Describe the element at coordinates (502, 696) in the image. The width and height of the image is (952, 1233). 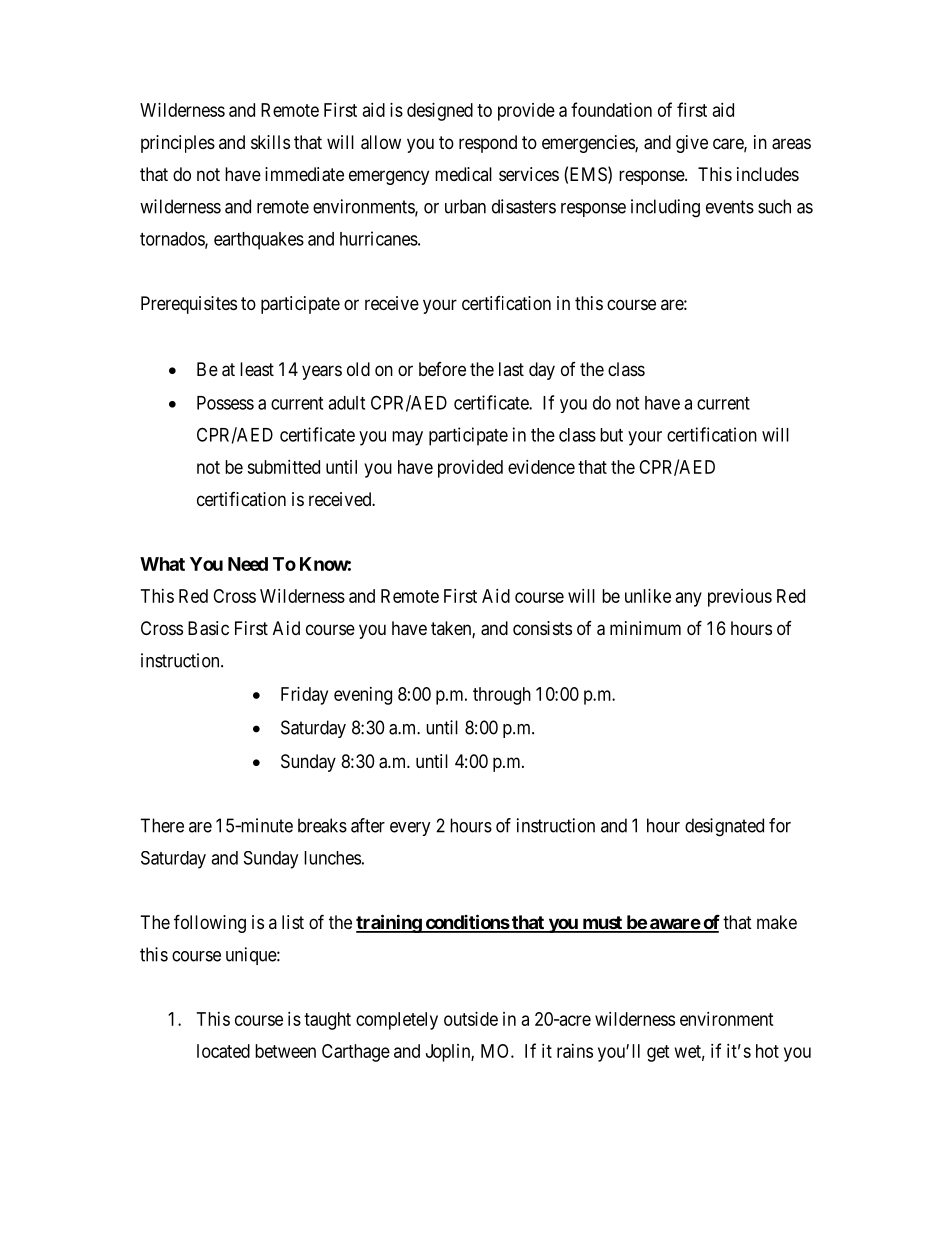
I see `through` at that location.
